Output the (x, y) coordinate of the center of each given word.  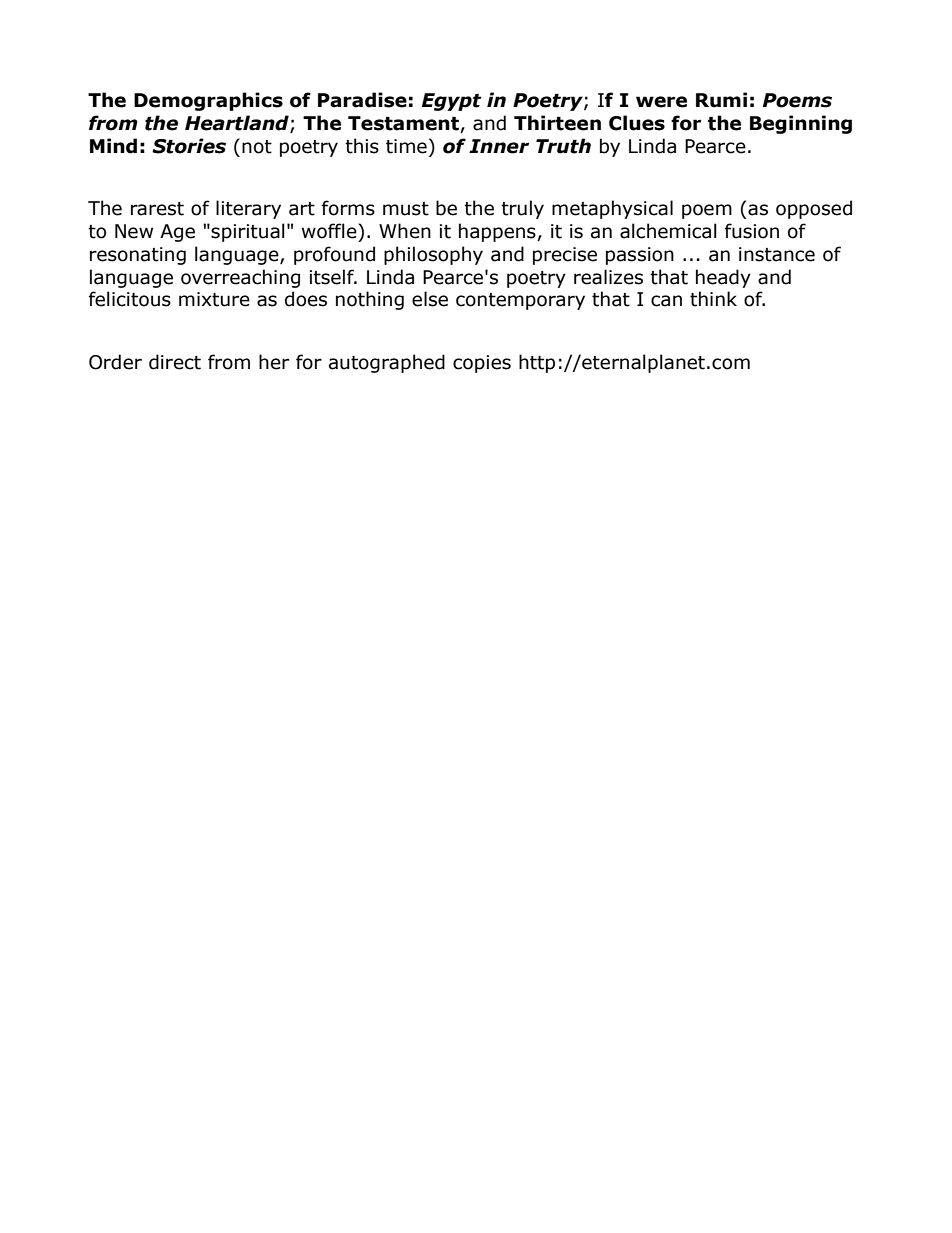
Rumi (721, 100)
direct (175, 362)
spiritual (248, 232)
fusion (752, 231)
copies (482, 364)
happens (498, 232)
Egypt (452, 102)
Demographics (208, 101)
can (666, 301)
